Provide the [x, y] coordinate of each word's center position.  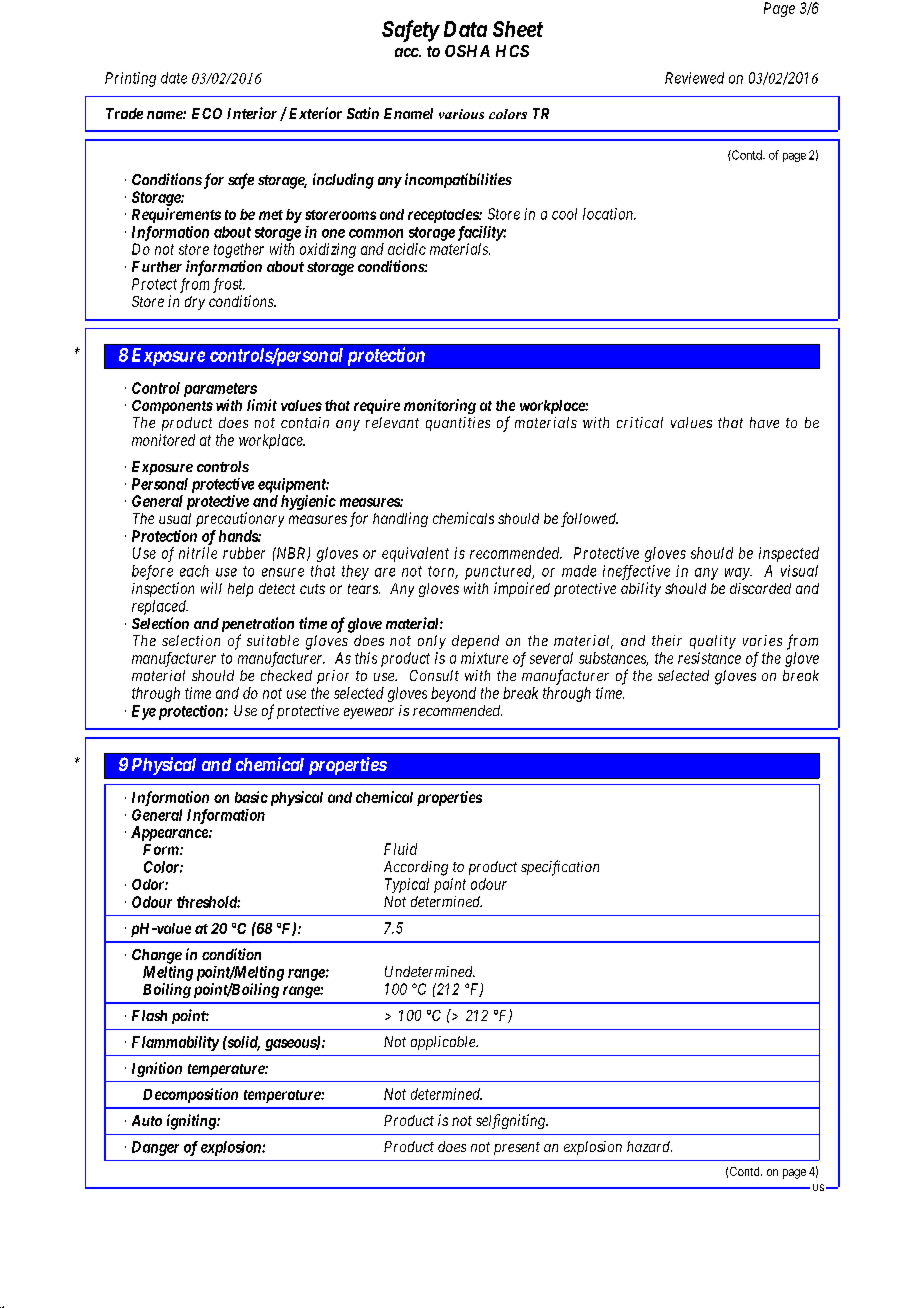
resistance [709, 658]
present [517, 1148]
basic [251, 797]
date [174, 78]
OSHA [467, 51]
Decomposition [190, 1095]
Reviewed [694, 78]
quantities [458, 424]
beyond [453, 694]
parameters [220, 390]
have [764, 422]
